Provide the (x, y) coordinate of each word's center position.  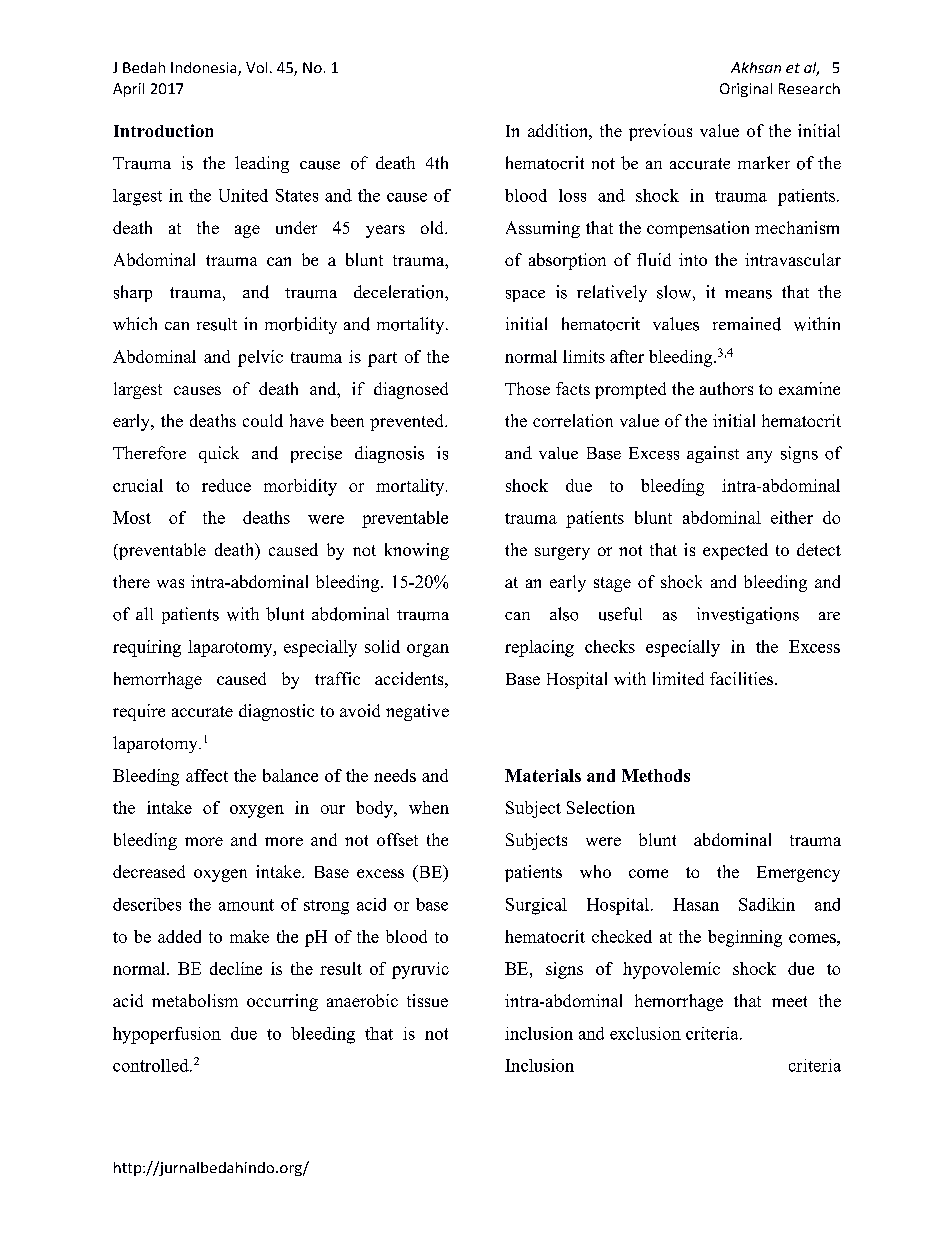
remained (747, 324)
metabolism (195, 1000)
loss (572, 195)
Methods (656, 775)
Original (746, 90)
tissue (427, 1000)
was (170, 583)
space (525, 296)
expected (735, 551)
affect (207, 775)
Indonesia (205, 69)
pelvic (260, 358)
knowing (417, 551)
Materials (543, 775)
